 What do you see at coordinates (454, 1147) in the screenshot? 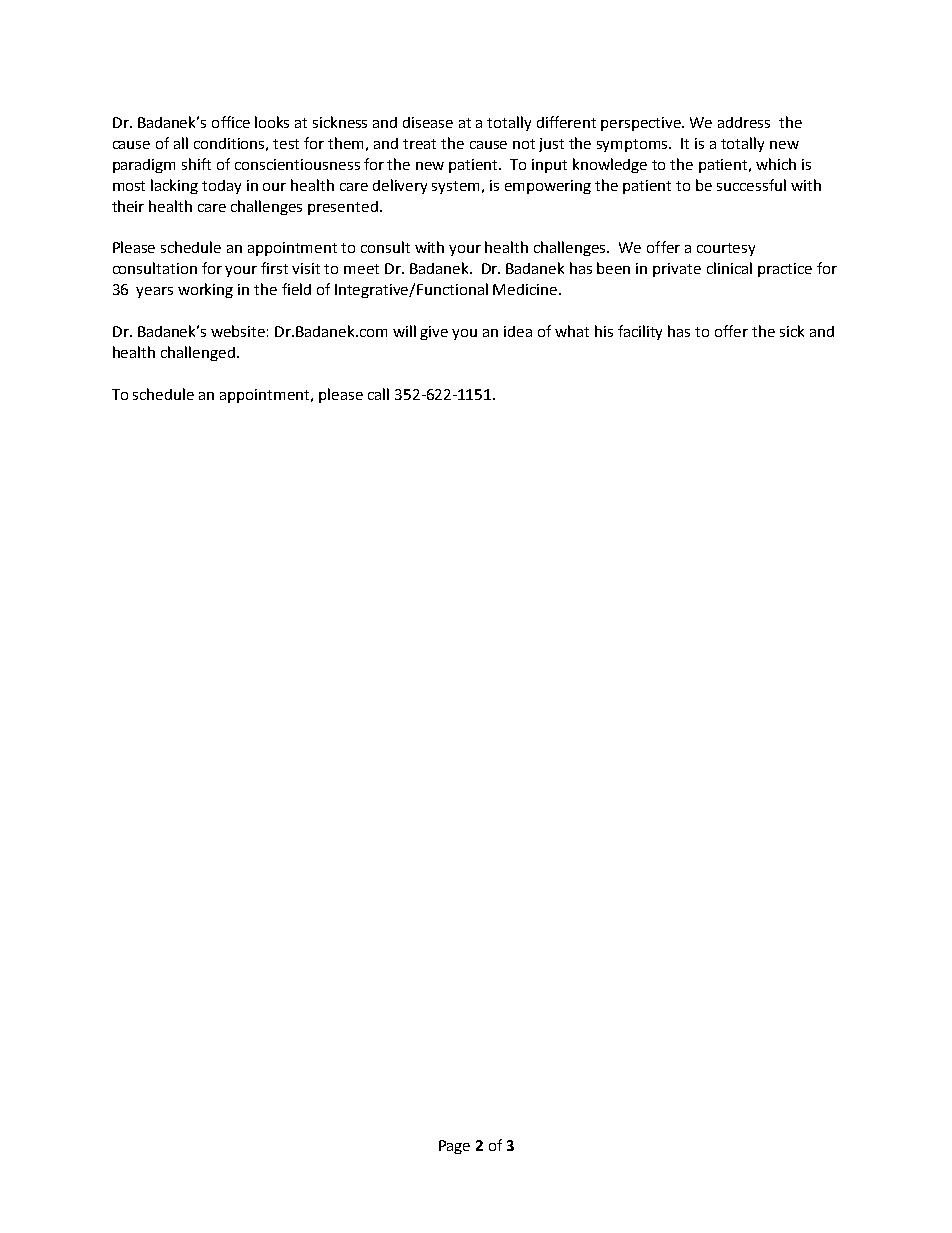
I see `Page` at bounding box center [454, 1147].
